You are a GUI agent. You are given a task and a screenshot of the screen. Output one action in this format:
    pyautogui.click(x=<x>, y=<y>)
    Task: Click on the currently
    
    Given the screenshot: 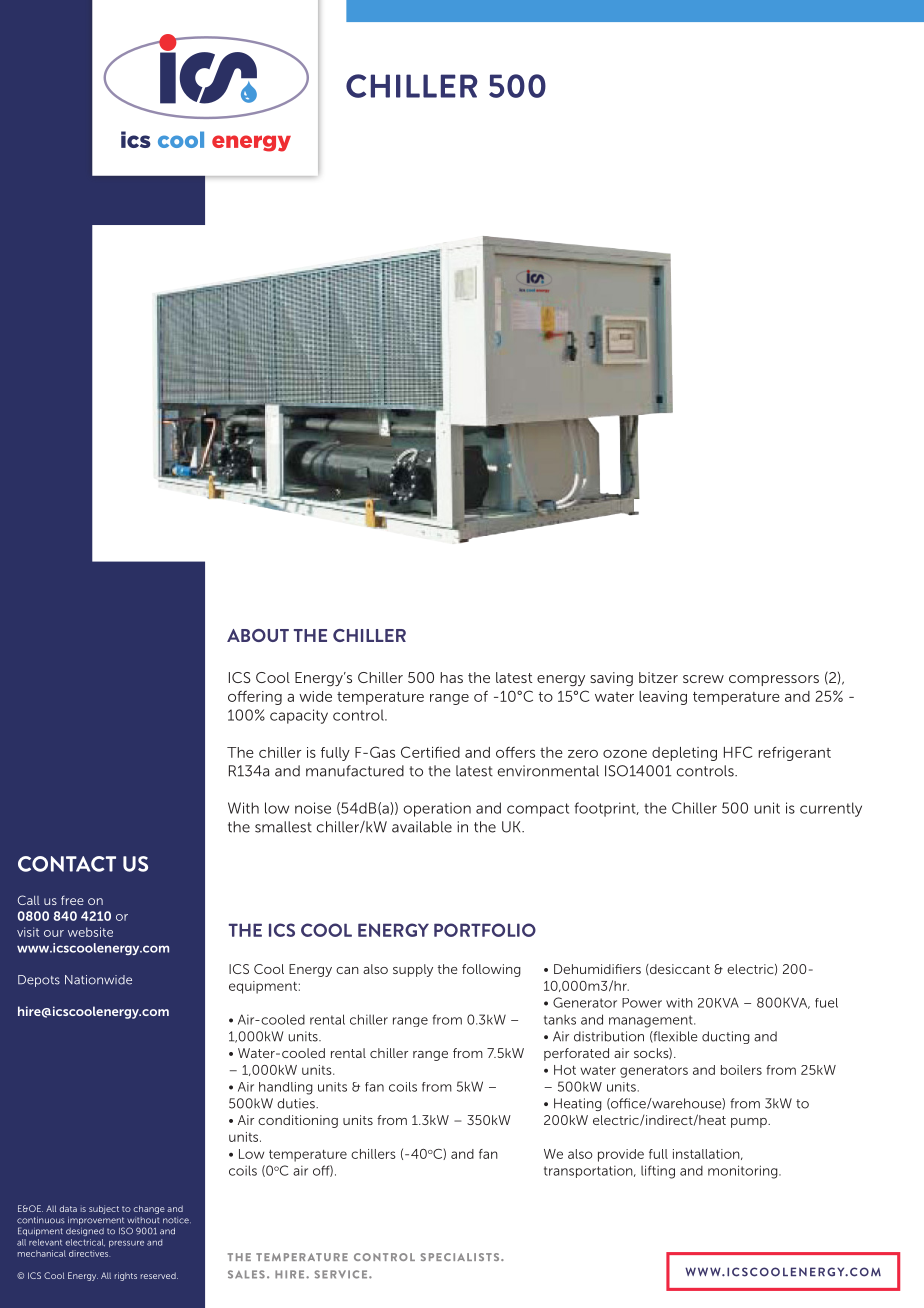 What is the action you would take?
    pyautogui.click(x=831, y=809)
